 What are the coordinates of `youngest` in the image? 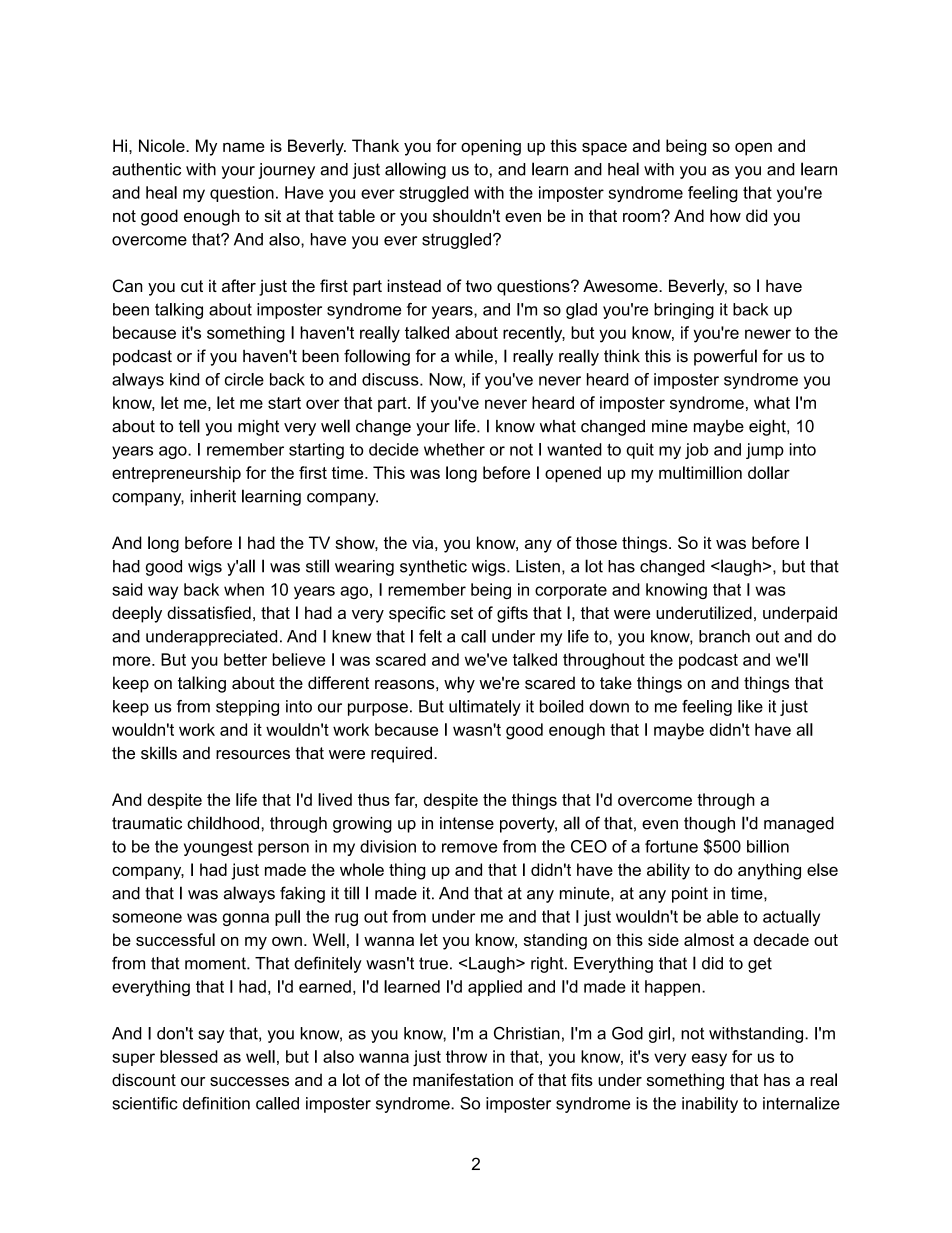 It's located at (218, 848).
